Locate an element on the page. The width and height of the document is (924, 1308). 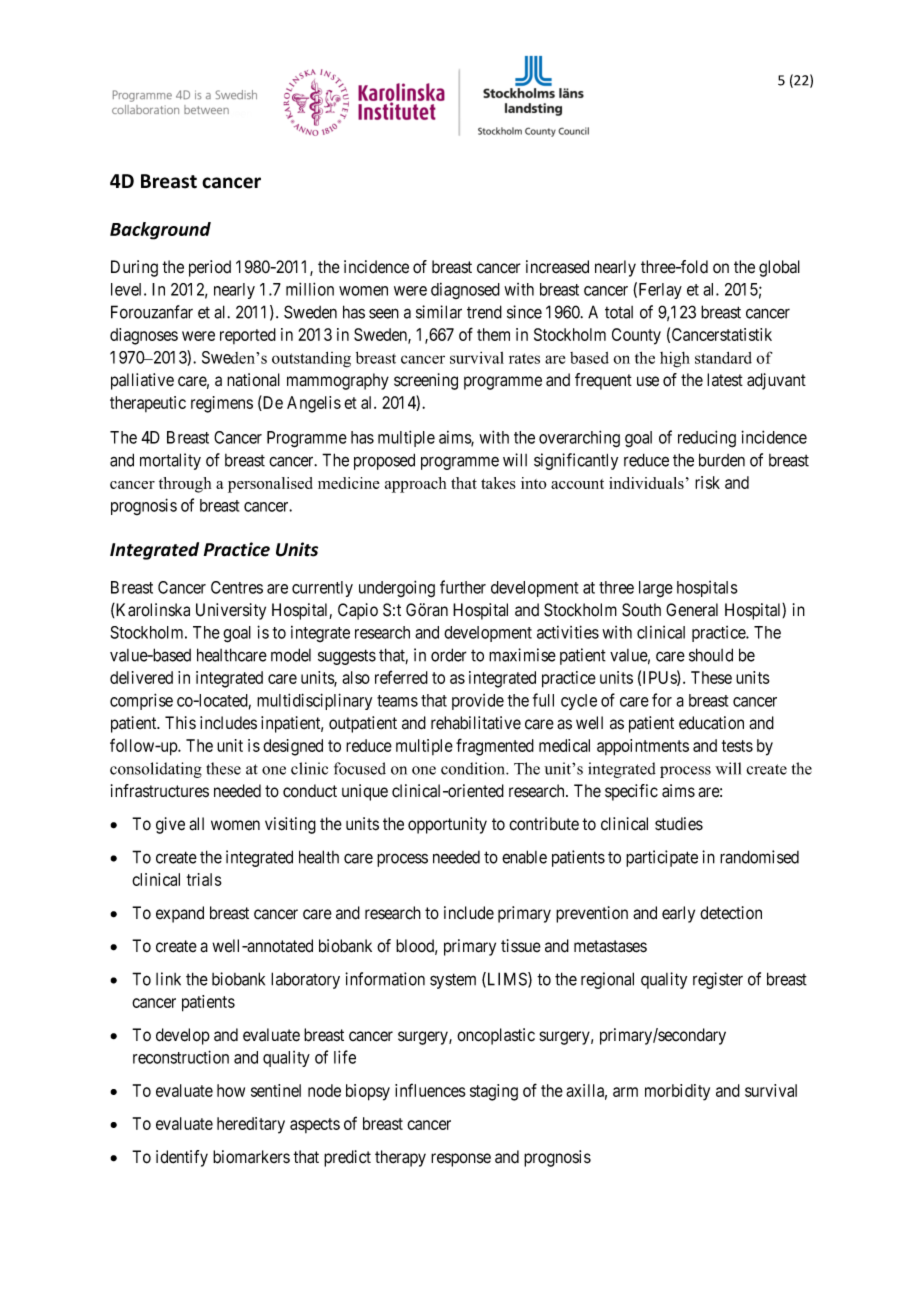
studies is located at coordinates (679, 824).
